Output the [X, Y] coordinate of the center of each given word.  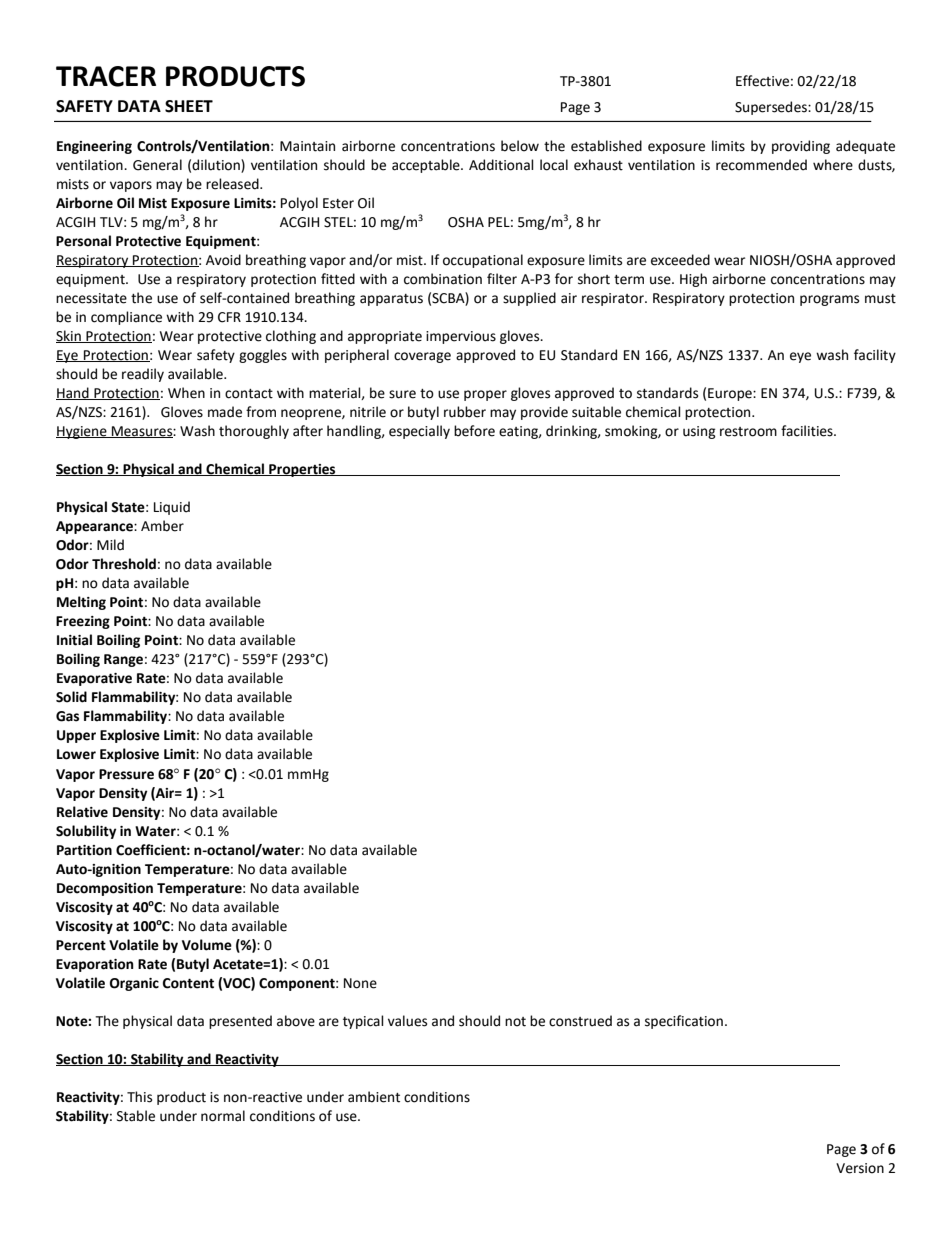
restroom [748, 432]
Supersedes [772, 108]
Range [123, 660]
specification [684, 1022]
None [360, 983]
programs [829, 300]
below [520, 146]
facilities [808, 431]
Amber [162, 526]
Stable [136, 1116]
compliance [126, 318]
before [474, 431]
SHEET [189, 106]
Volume [207, 945]
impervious [461, 337]
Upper [76, 736]
